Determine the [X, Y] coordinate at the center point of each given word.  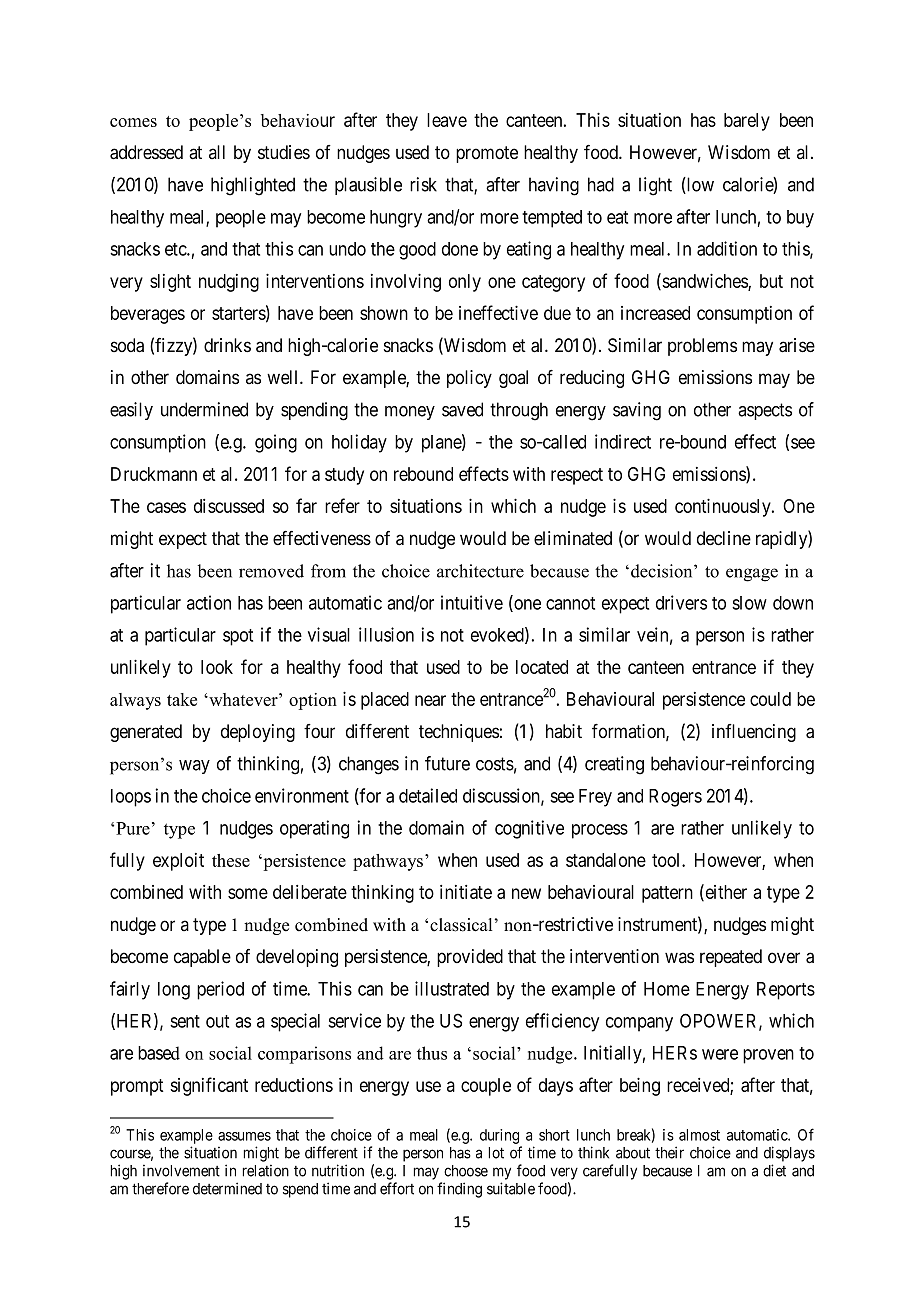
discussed [229, 506]
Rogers [675, 798]
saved [462, 409]
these [231, 860]
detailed [428, 795]
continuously [724, 507]
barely [747, 122]
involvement [181, 1170]
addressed [146, 152]
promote [487, 154]
